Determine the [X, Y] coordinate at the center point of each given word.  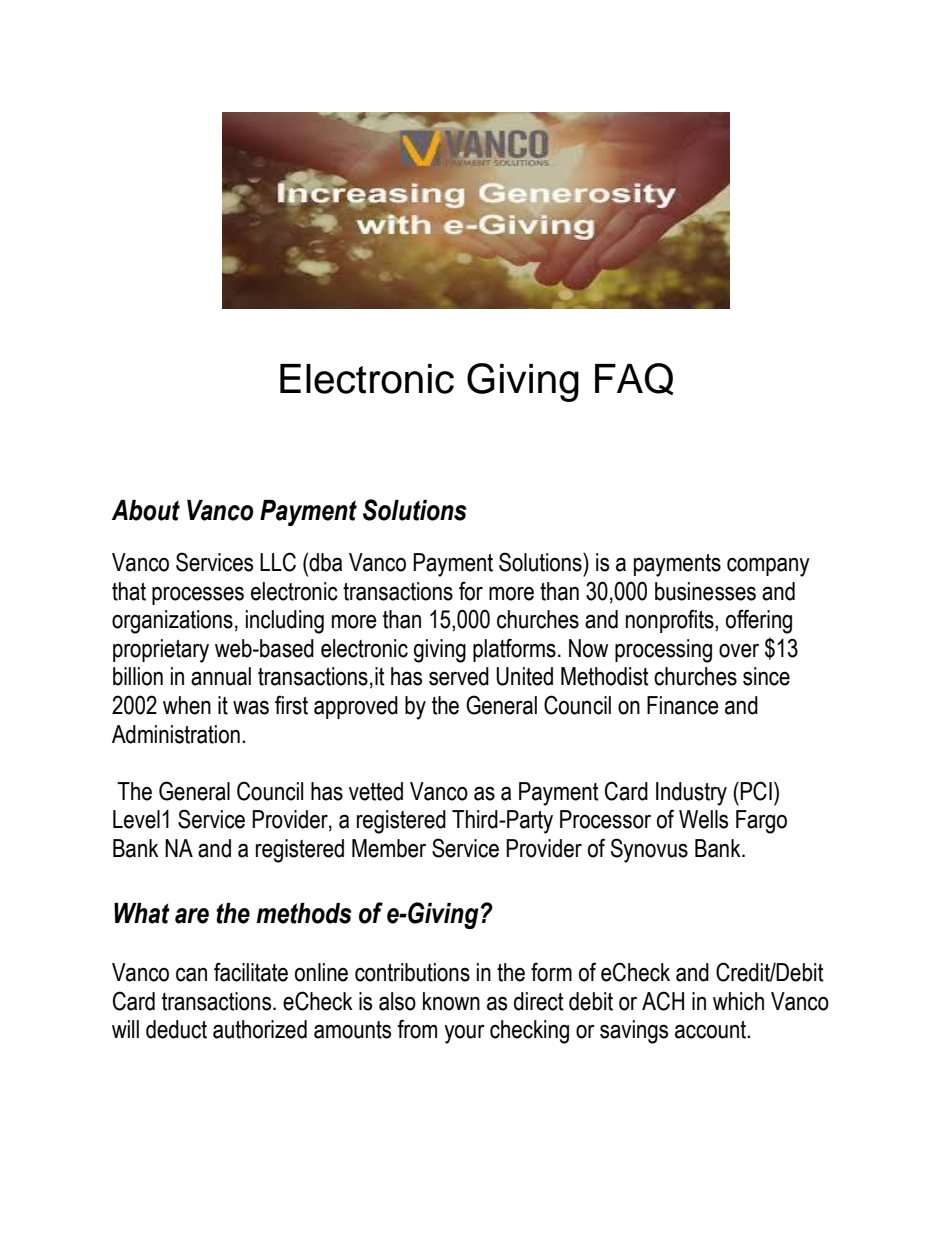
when [187, 705]
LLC [278, 562]
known [451, 1001]
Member [389, 848]
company [768, 567]
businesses [705, 591]
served [459, 676]
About [146, 510]
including [285, 622]
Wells [703, 819]
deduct [176, 1029]
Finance [683, 705]
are [192, 916]
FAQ [634, 379]
